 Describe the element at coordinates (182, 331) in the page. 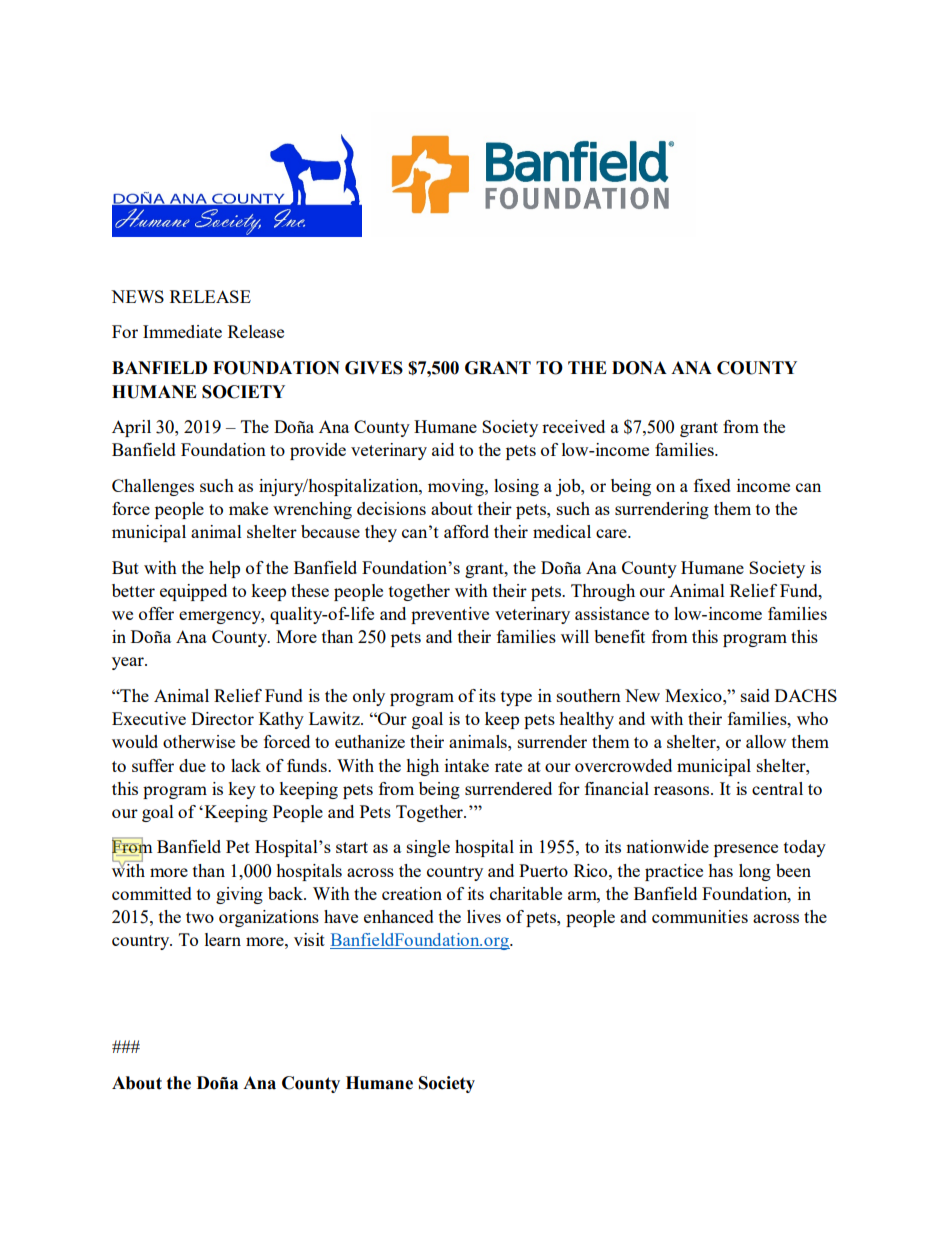

I see `Immediate` at that location.
